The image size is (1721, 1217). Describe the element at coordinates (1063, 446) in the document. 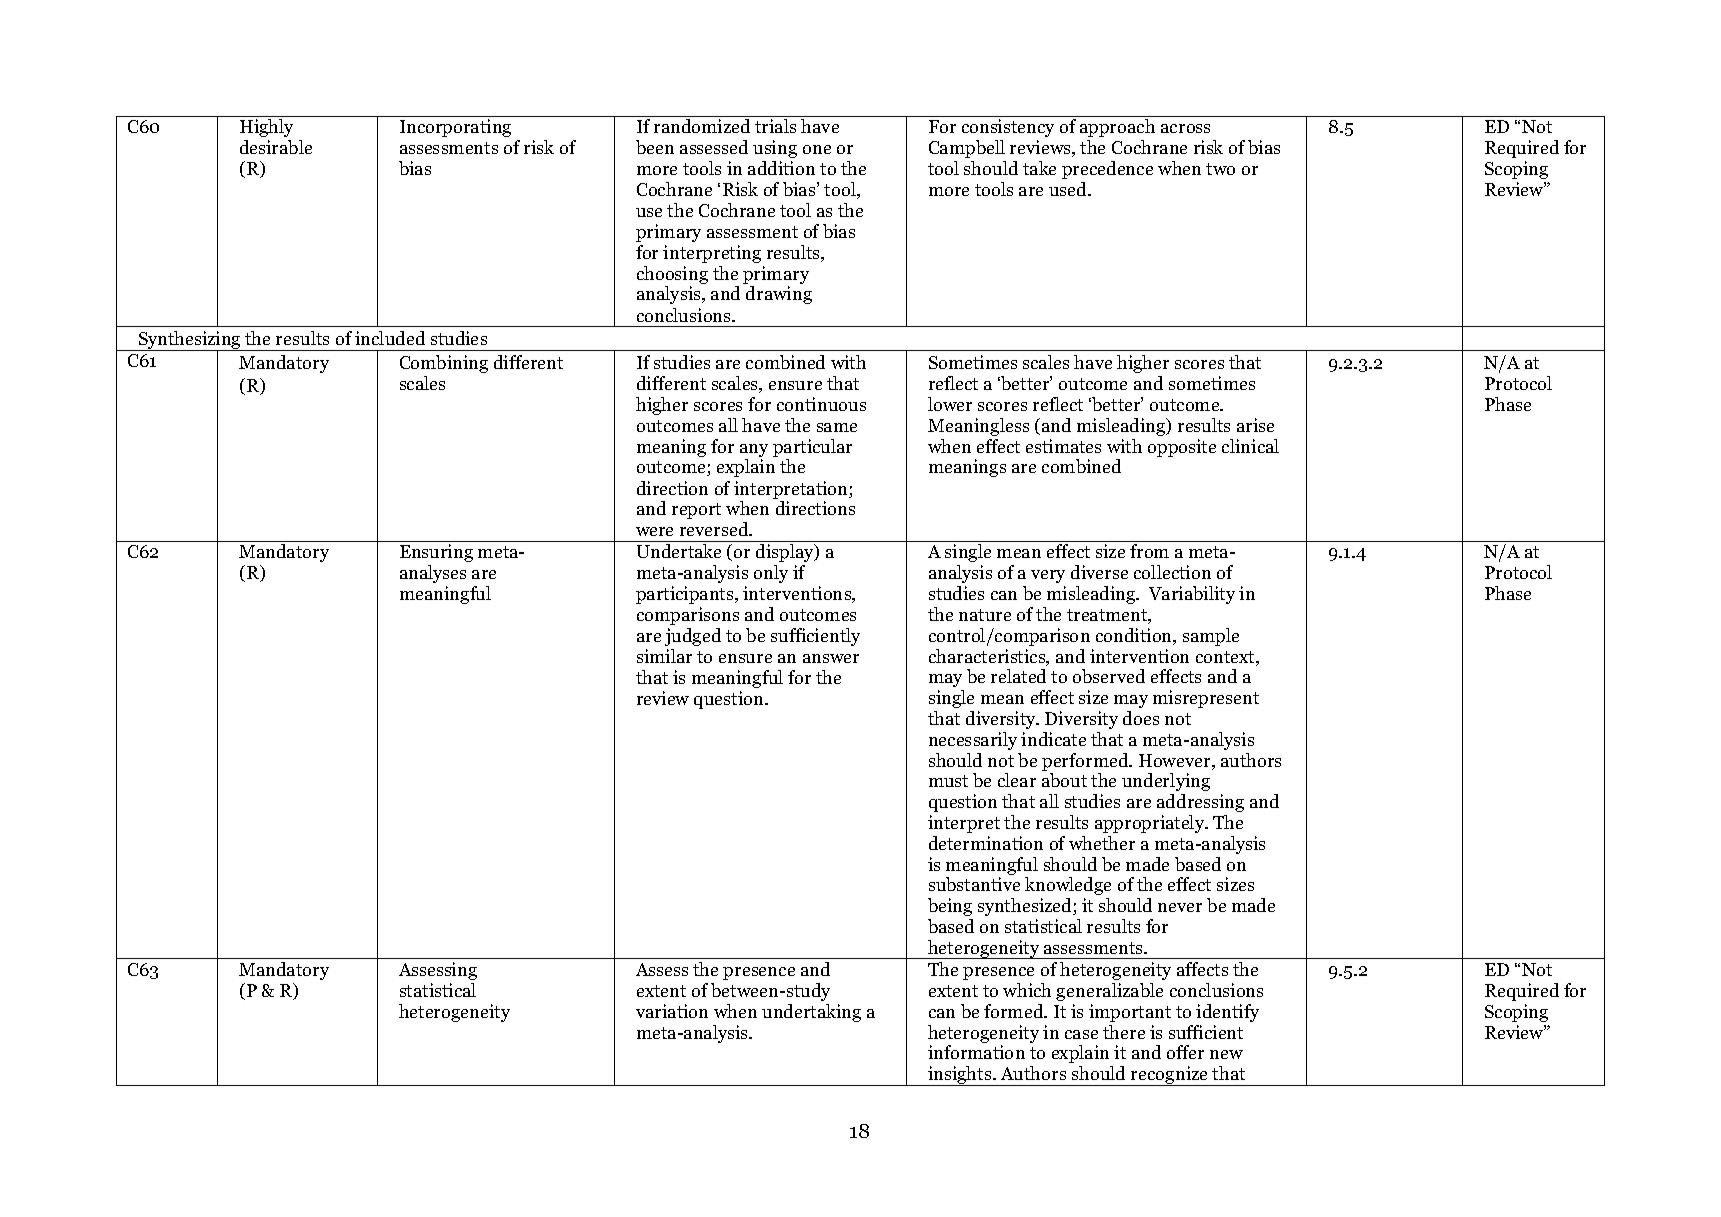

I see `estimates` at that location.
